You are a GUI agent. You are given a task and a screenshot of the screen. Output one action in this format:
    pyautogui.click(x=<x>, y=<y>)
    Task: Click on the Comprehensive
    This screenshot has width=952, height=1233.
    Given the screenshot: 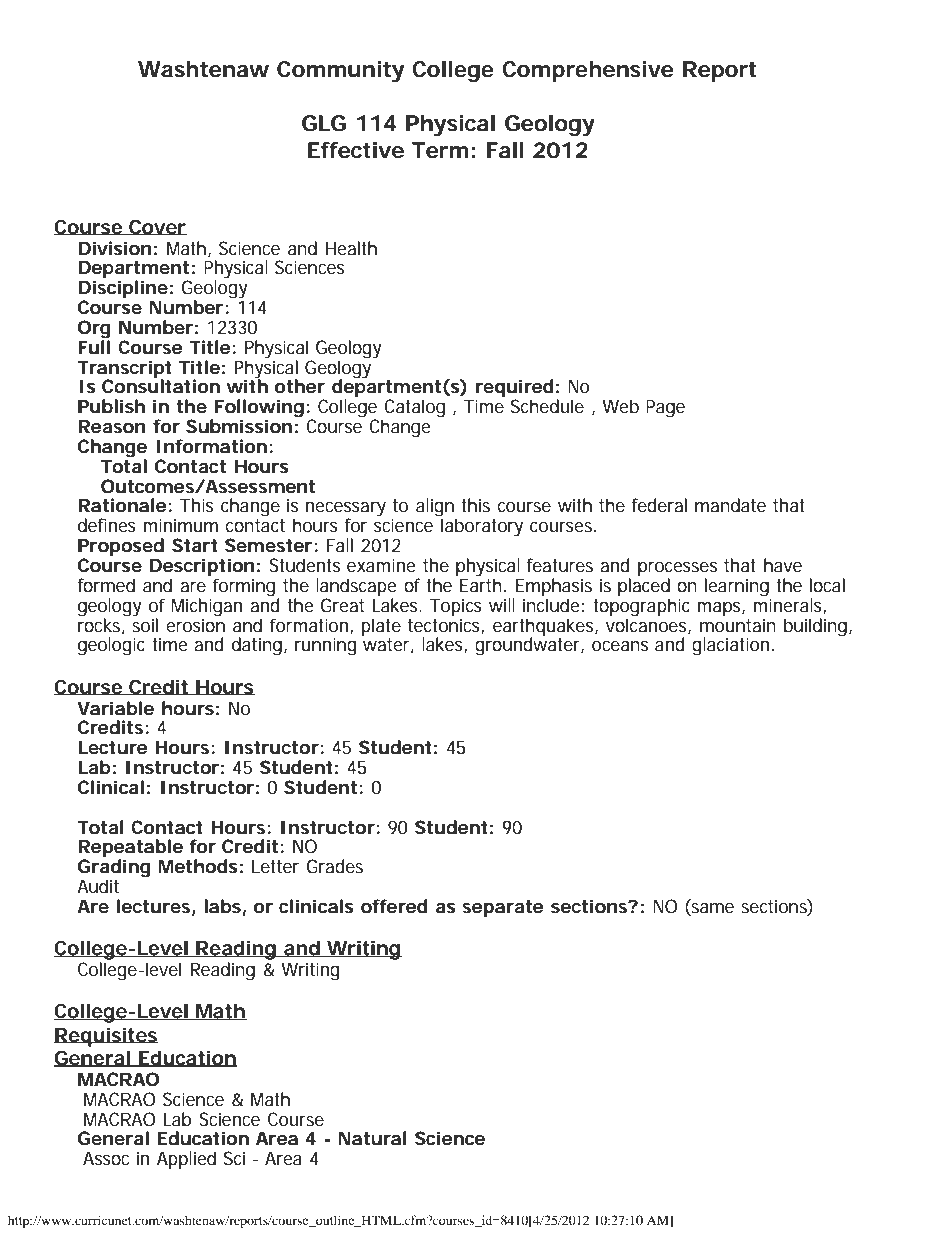 What is the action you would take?
    pyautogui.click(x=587, y=71)
